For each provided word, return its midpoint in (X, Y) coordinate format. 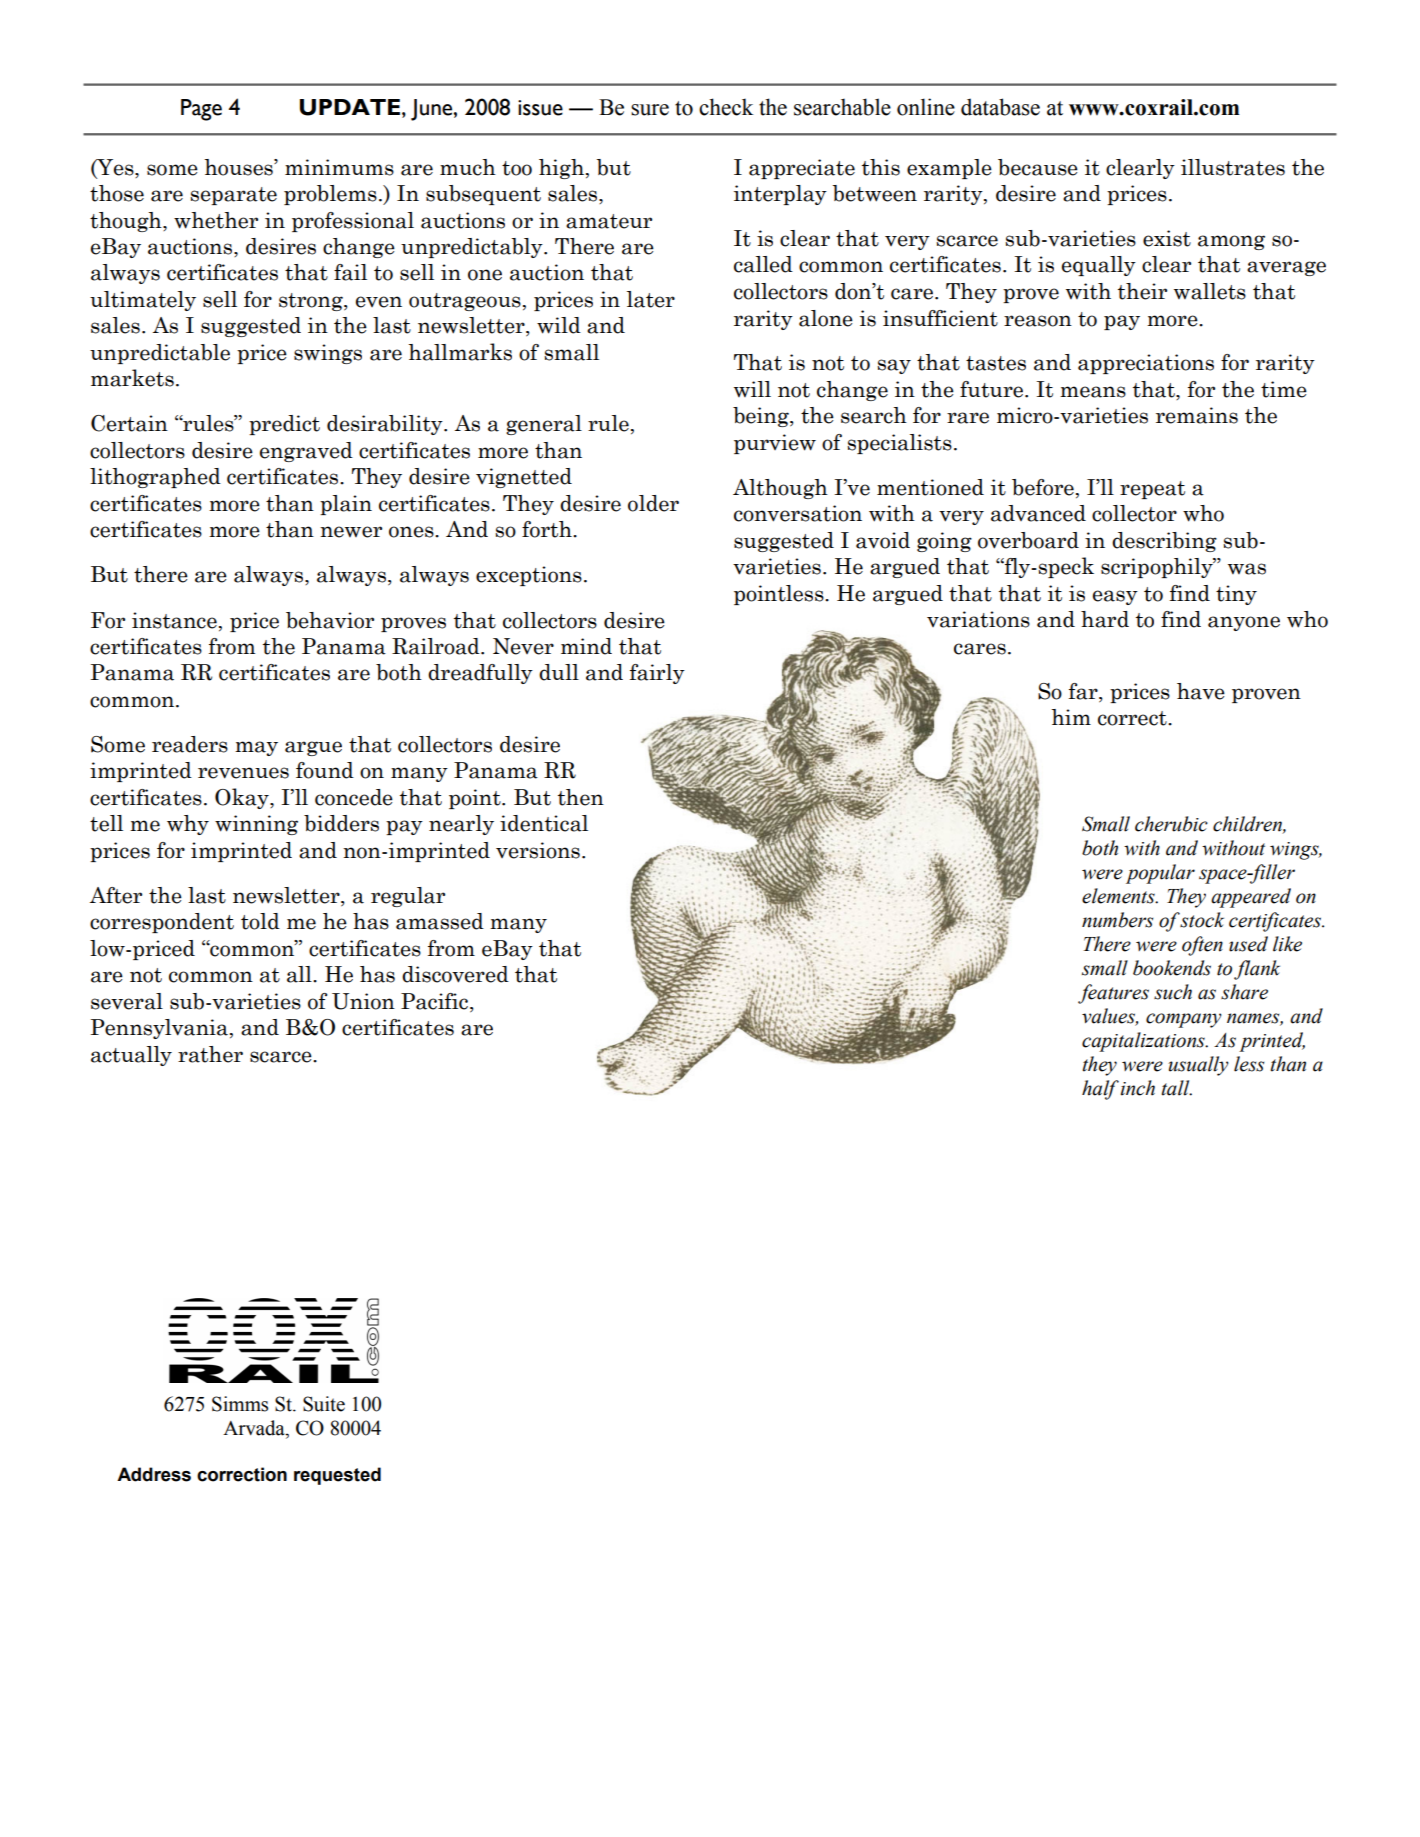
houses (239, 167)
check (726, 107)
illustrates (1233, 167)
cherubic (1171, 824)
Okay (243, 798)
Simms (240, 1404)
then (581, 797)
